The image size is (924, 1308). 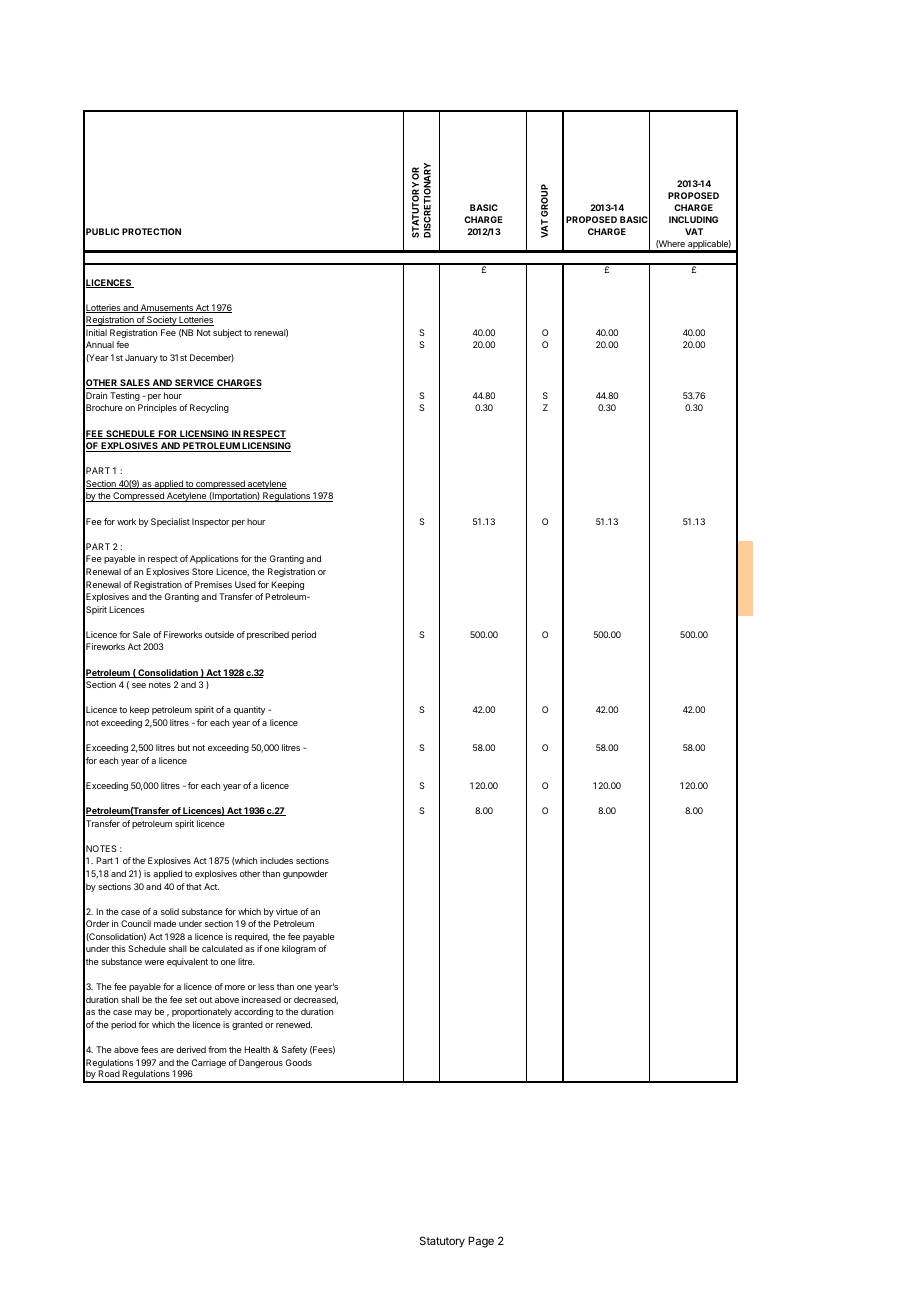 What do you see at coordinates (299, 949) in the document?
I see `kilogram` at bounding box center [299, 949].
